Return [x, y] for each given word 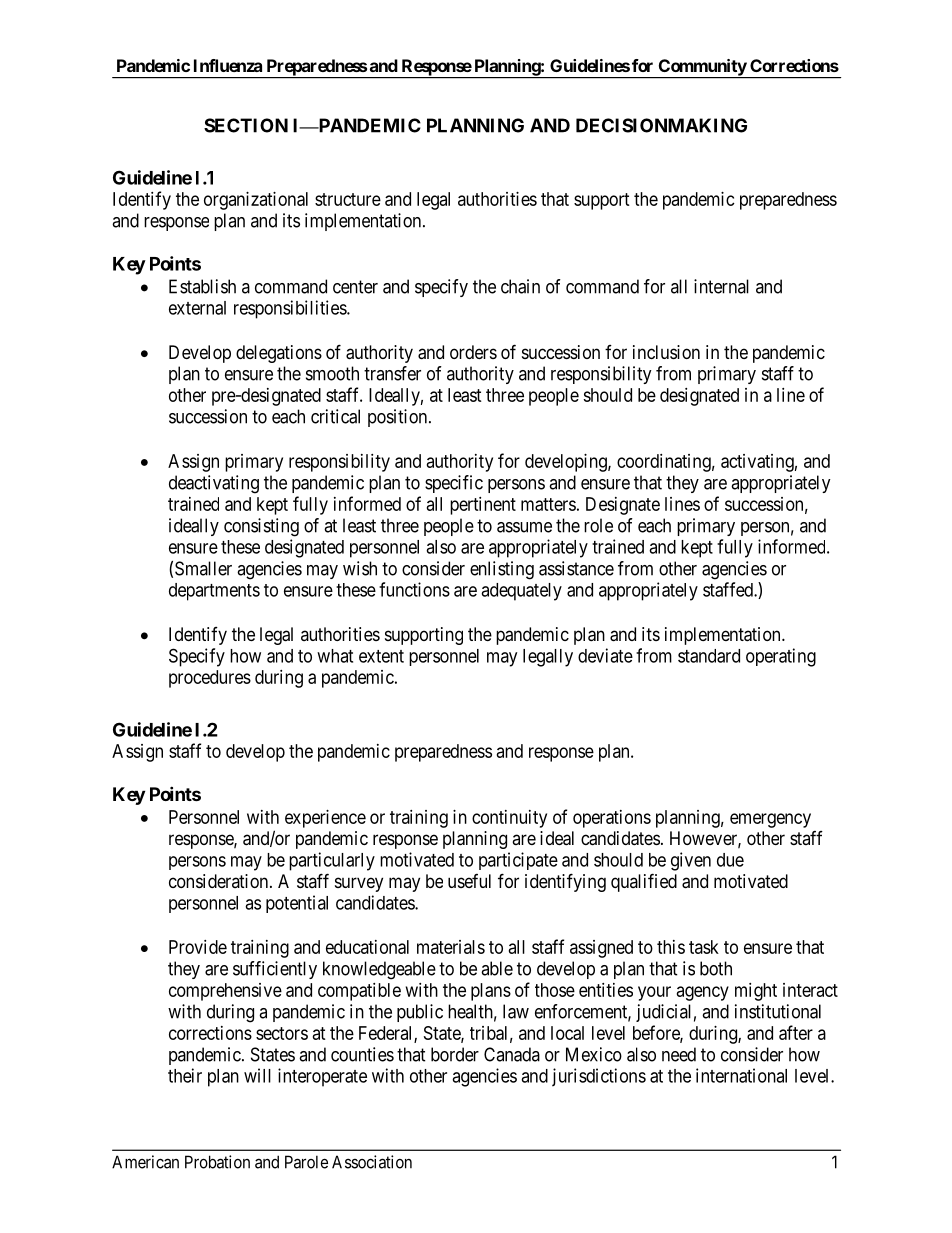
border [455, 1054]
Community [702, 68]
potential [297, 904]
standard [709, 656]
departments [214, 592]
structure [348, 199]
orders [473, 352]
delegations [279, 354]
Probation [217, 1162]
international [741, 1075]
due [730, 860]
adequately [521, 592]
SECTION [246, 125]
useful [469, 881]
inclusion [666, 352]
